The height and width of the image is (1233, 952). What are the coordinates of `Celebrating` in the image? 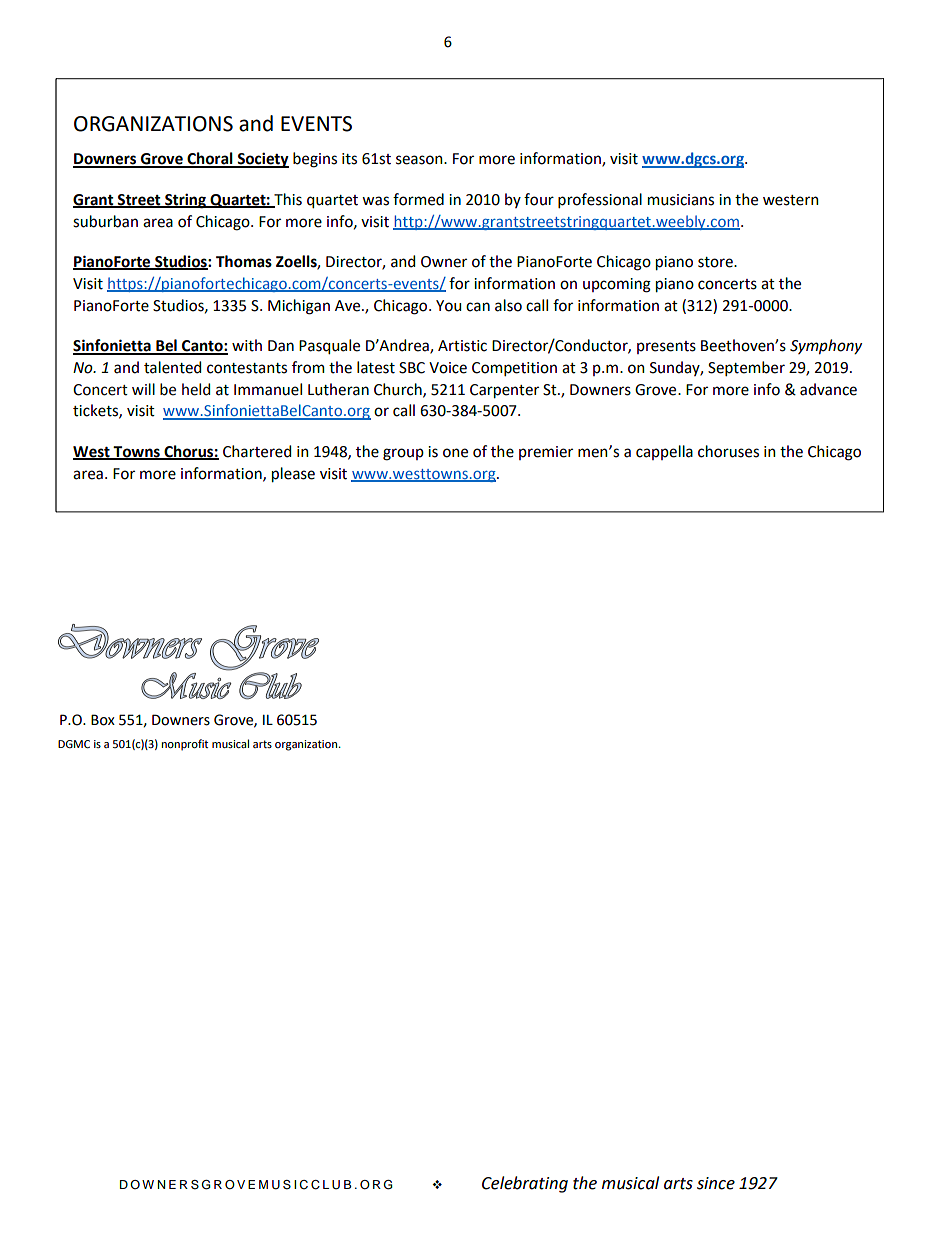 It's located at (525, 1184).
